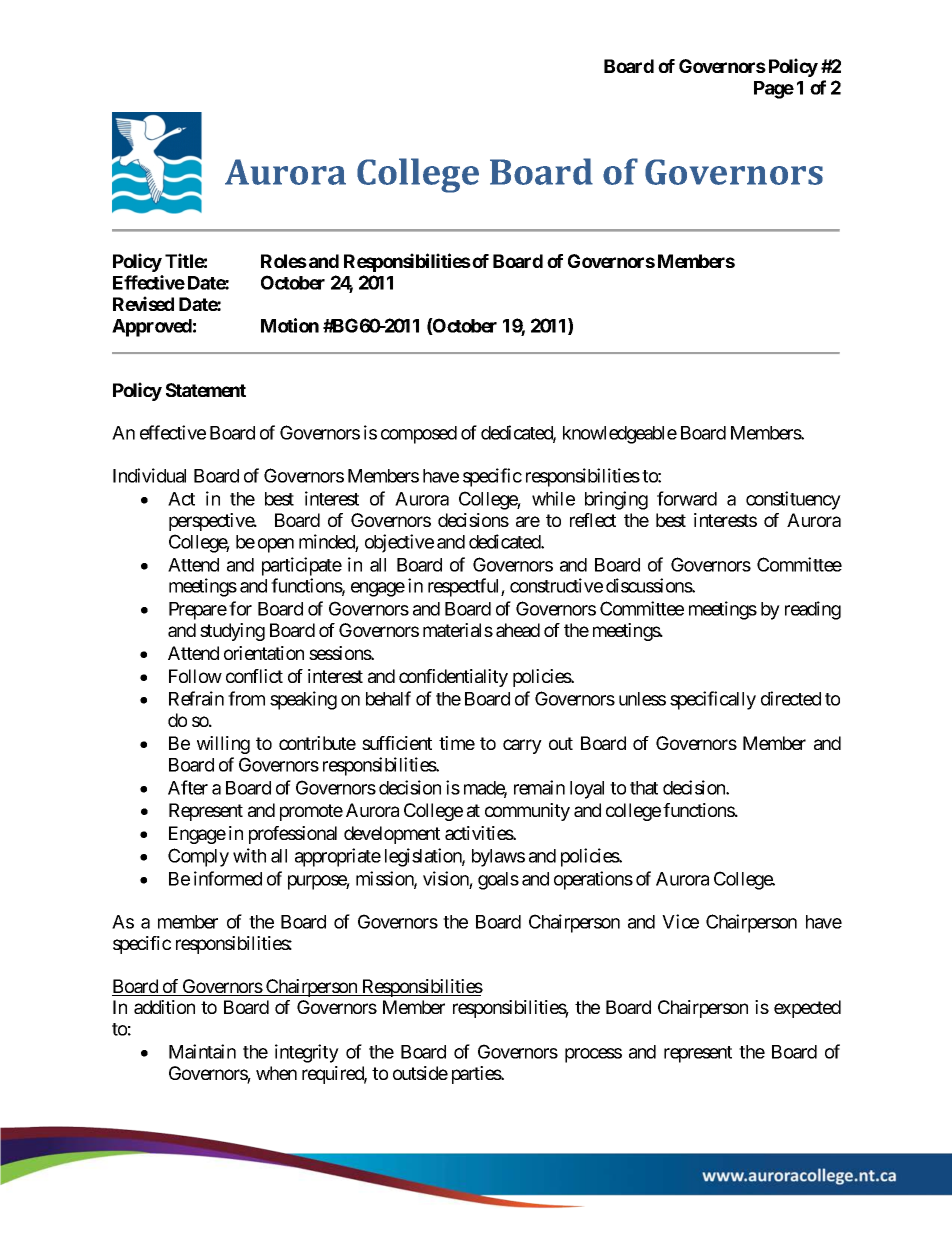 This screenshot has width=952, height=1233. Describe the element at coordinates (232, 632) in the screenshot. I see `studying` at that location.
